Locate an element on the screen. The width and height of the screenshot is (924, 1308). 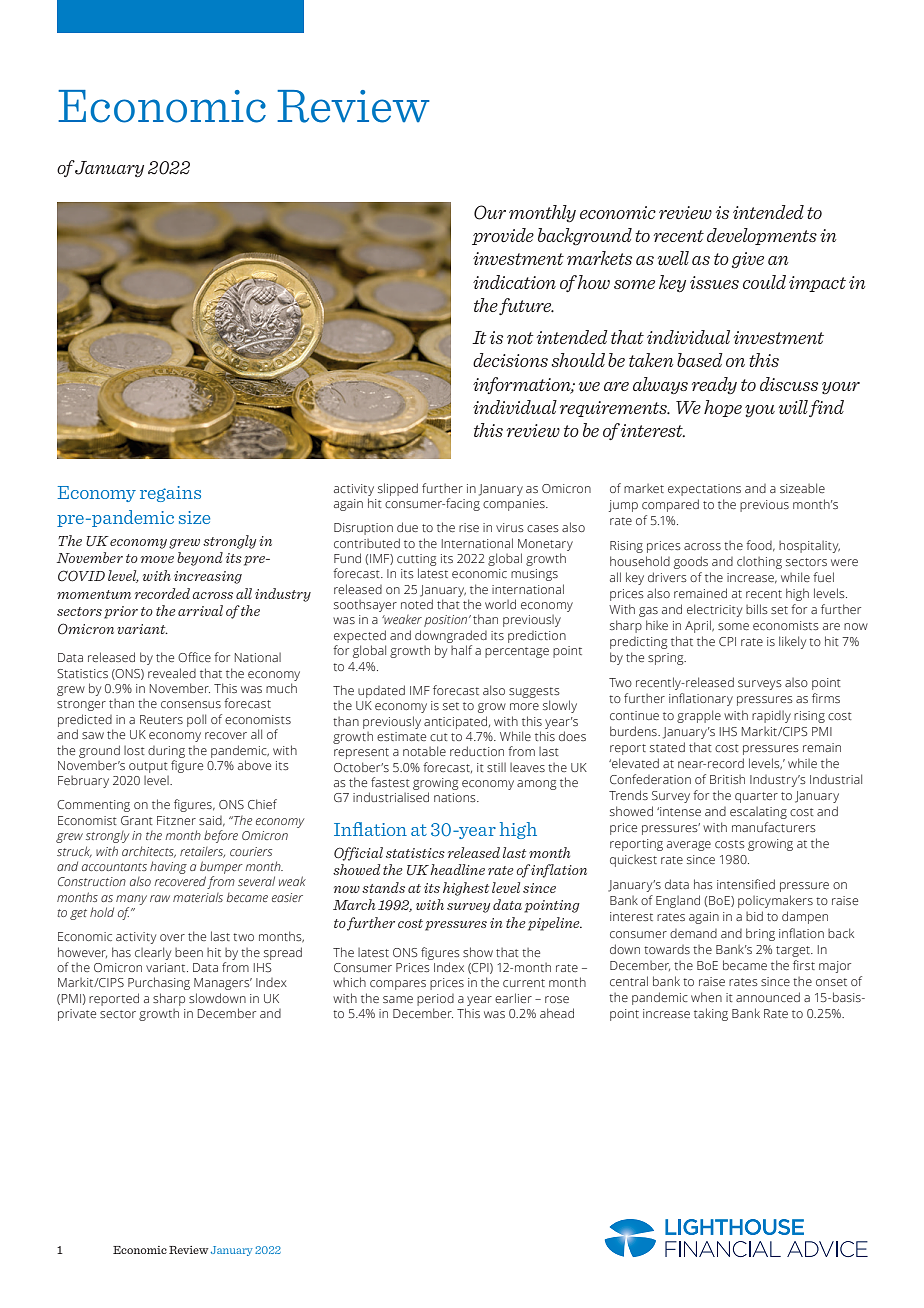
rise is located at coordinates (469, 527).
